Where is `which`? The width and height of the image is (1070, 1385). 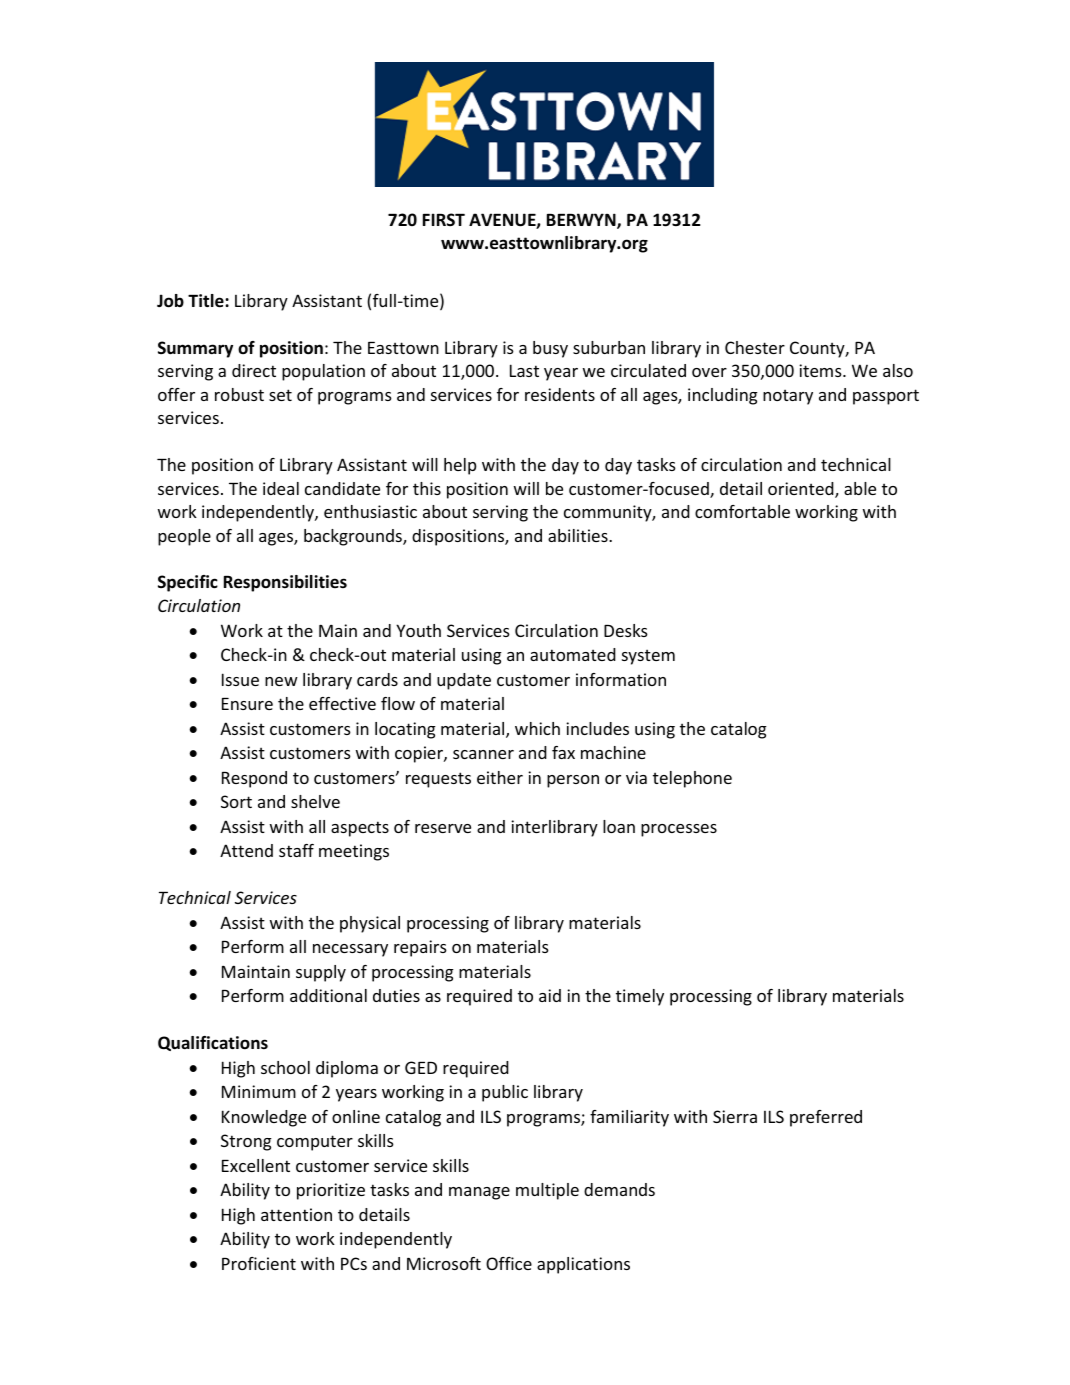
which is located at coordinates (537, 728).
